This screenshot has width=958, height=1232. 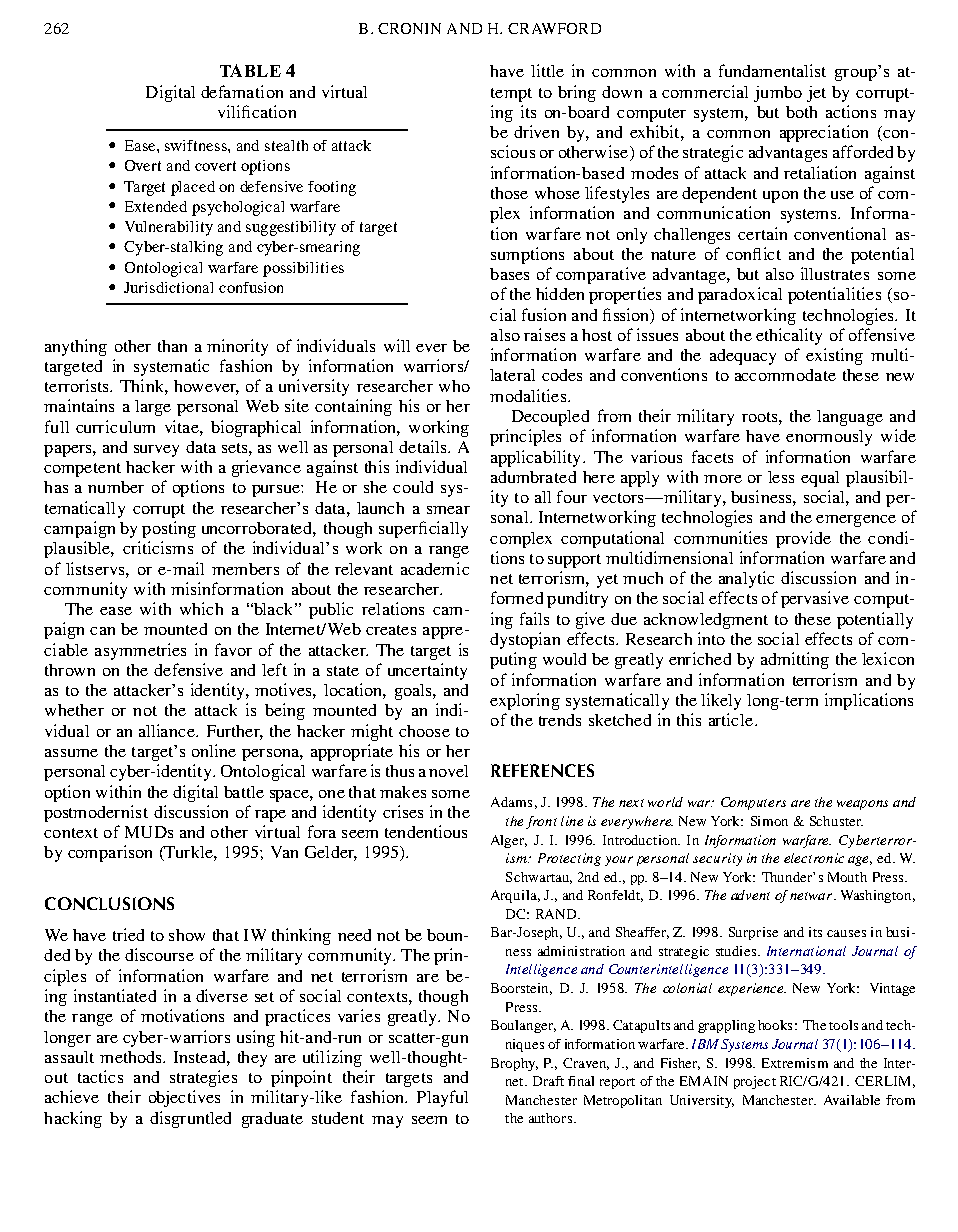 What do you see at coordinates (547, 70) in the screenshot?
I see `little` at bounding box center [547, 70].
